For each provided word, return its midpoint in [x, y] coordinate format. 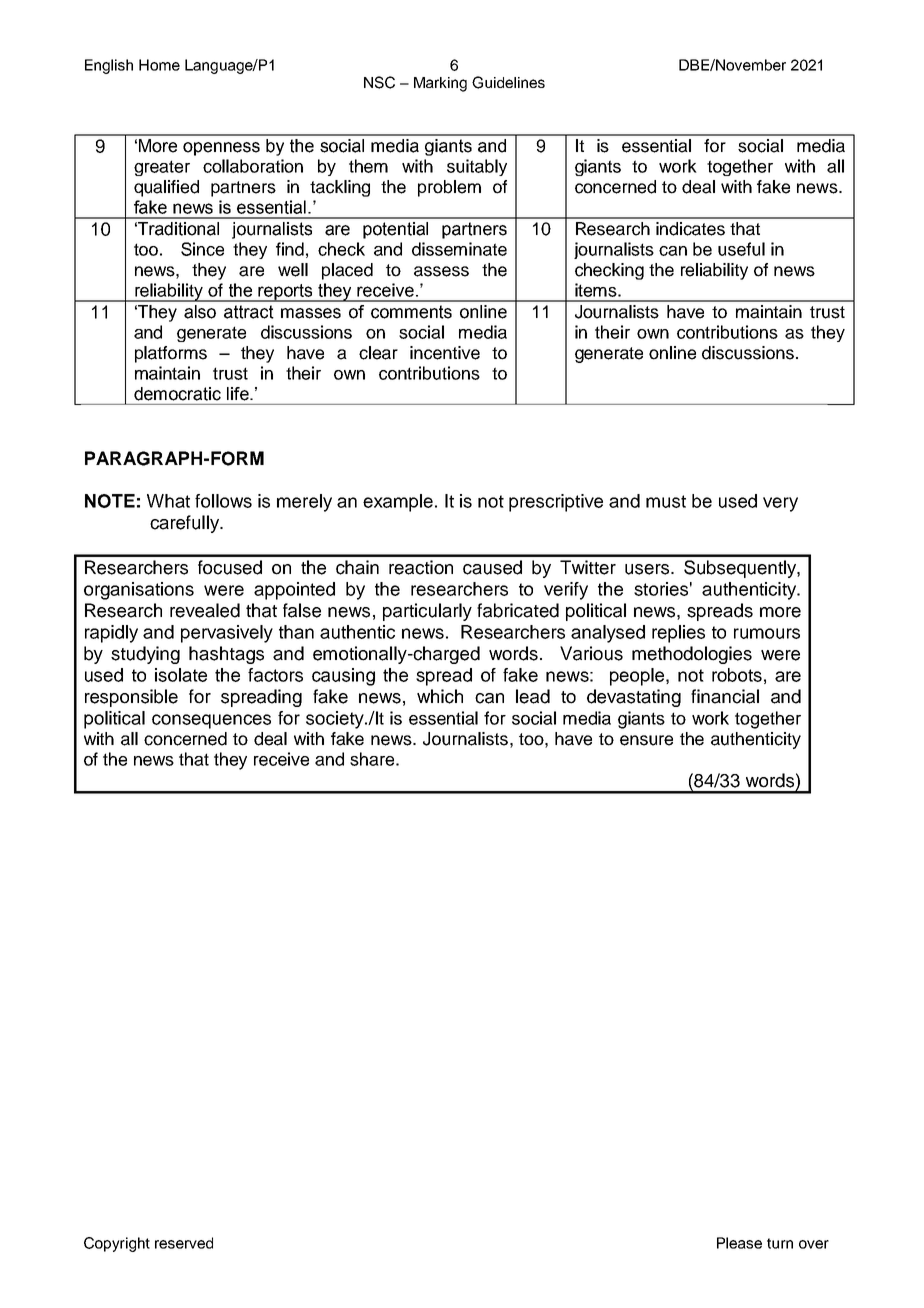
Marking [440, 84]
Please [739, 1243]
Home [159, 65]
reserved [184, 1243]
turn [780, 1243]
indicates [690, 229]
